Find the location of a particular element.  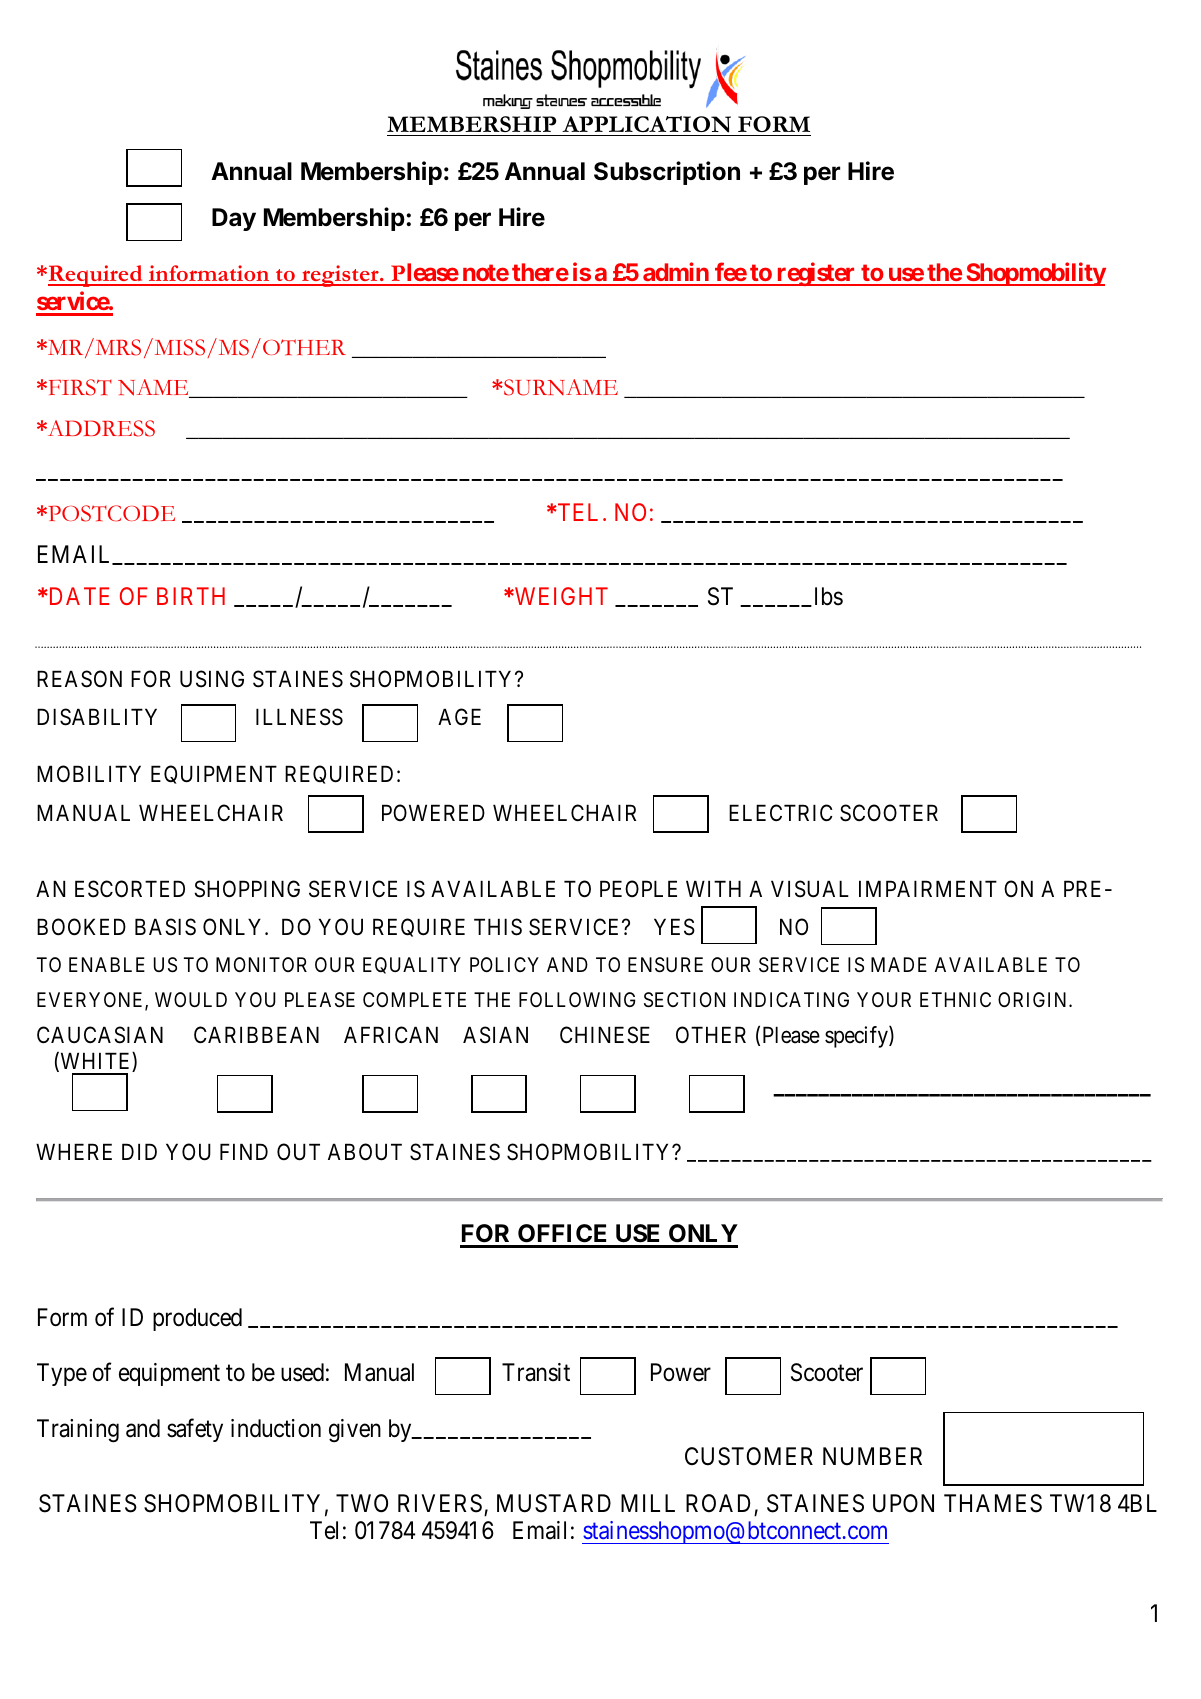

ENABLE is located at coordinates (107, 964).
